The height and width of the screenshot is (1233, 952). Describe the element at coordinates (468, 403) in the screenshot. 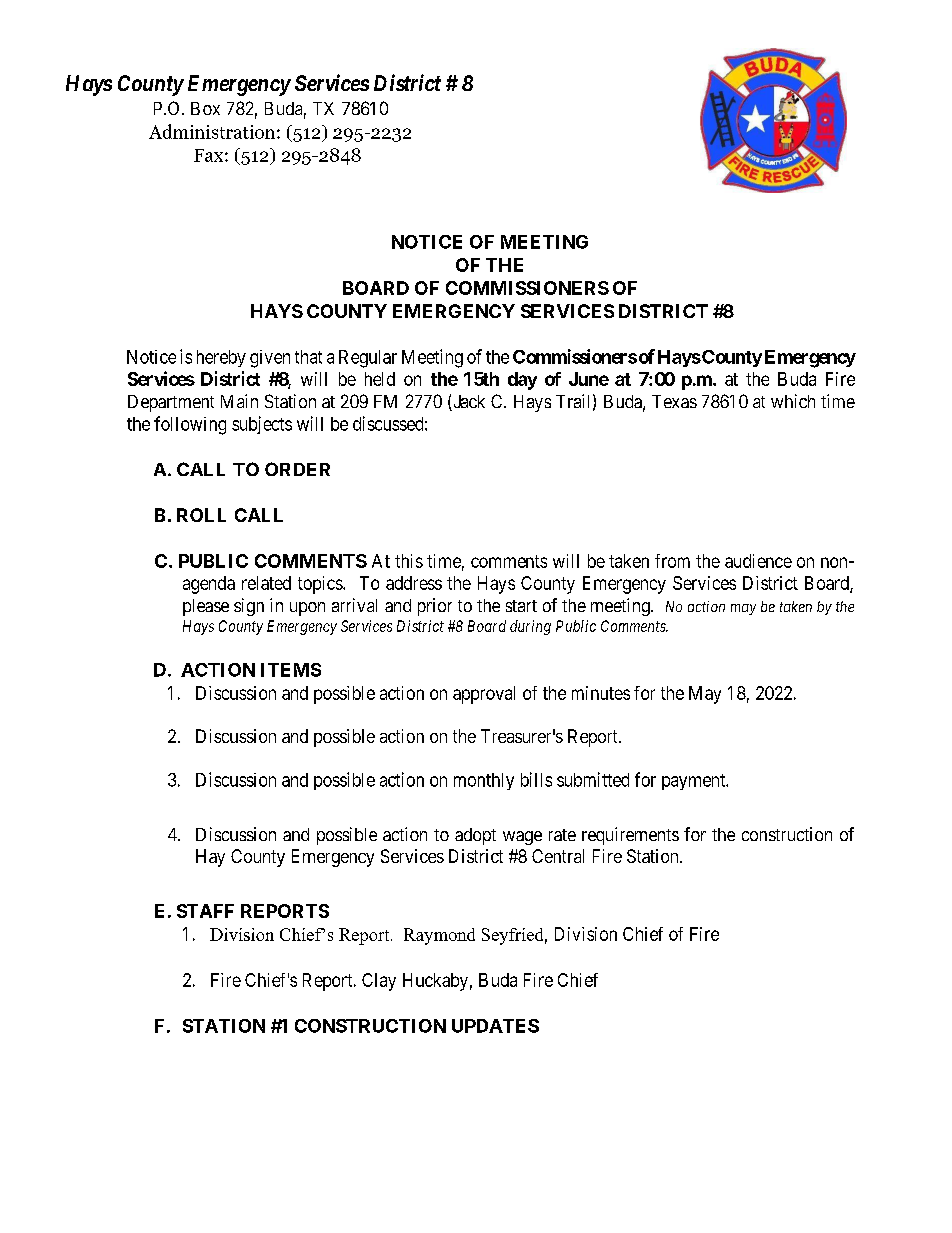

I see `Jack` at that location.
